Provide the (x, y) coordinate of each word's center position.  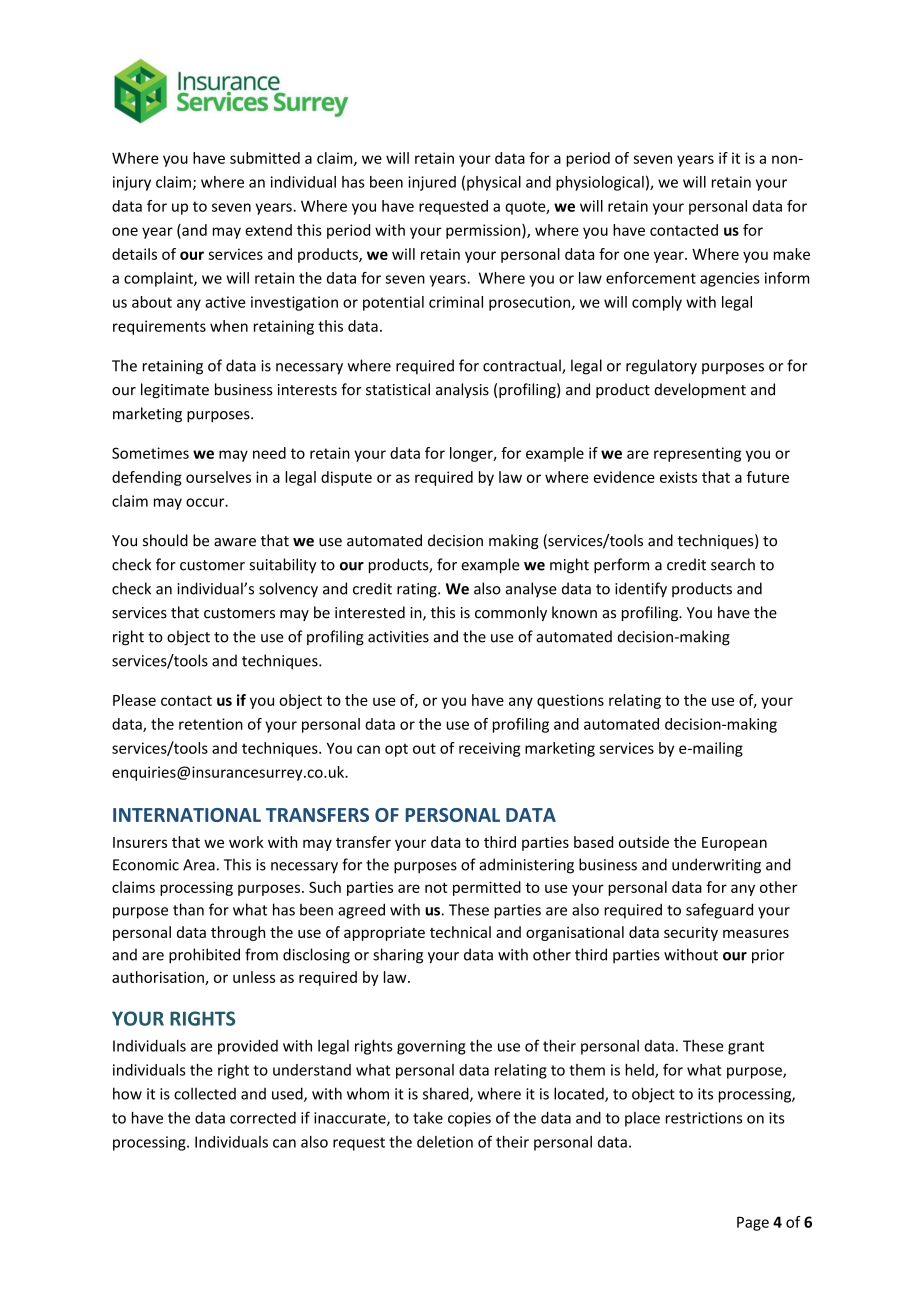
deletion (445, 1142)
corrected (263, 1118)
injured (432, 183)
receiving (489, 749)
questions (570, 701)
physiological (600, 183)
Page (753, 1223)
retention (211, 724)
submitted (265, 158)
